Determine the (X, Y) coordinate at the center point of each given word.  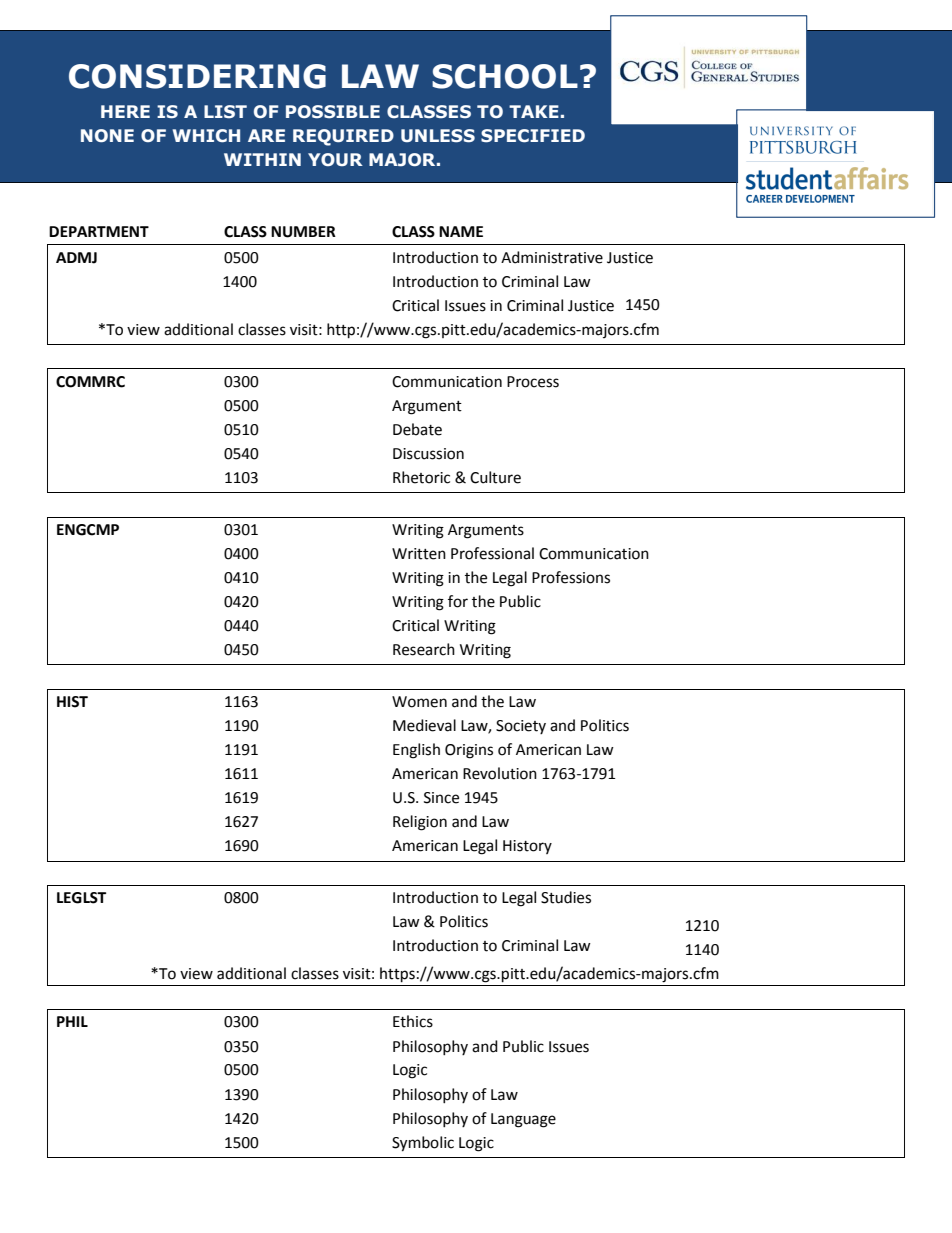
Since (441, 798)
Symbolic (423, 1144)
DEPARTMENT (99, 231)
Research (424, 649)
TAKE (534, 111)
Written (419, 554)
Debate (417, 429)
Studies (566, 897)
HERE (125, 111)
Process (533, 382)
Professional (492, 553)
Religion (420, 823)
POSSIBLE (333, 112)
